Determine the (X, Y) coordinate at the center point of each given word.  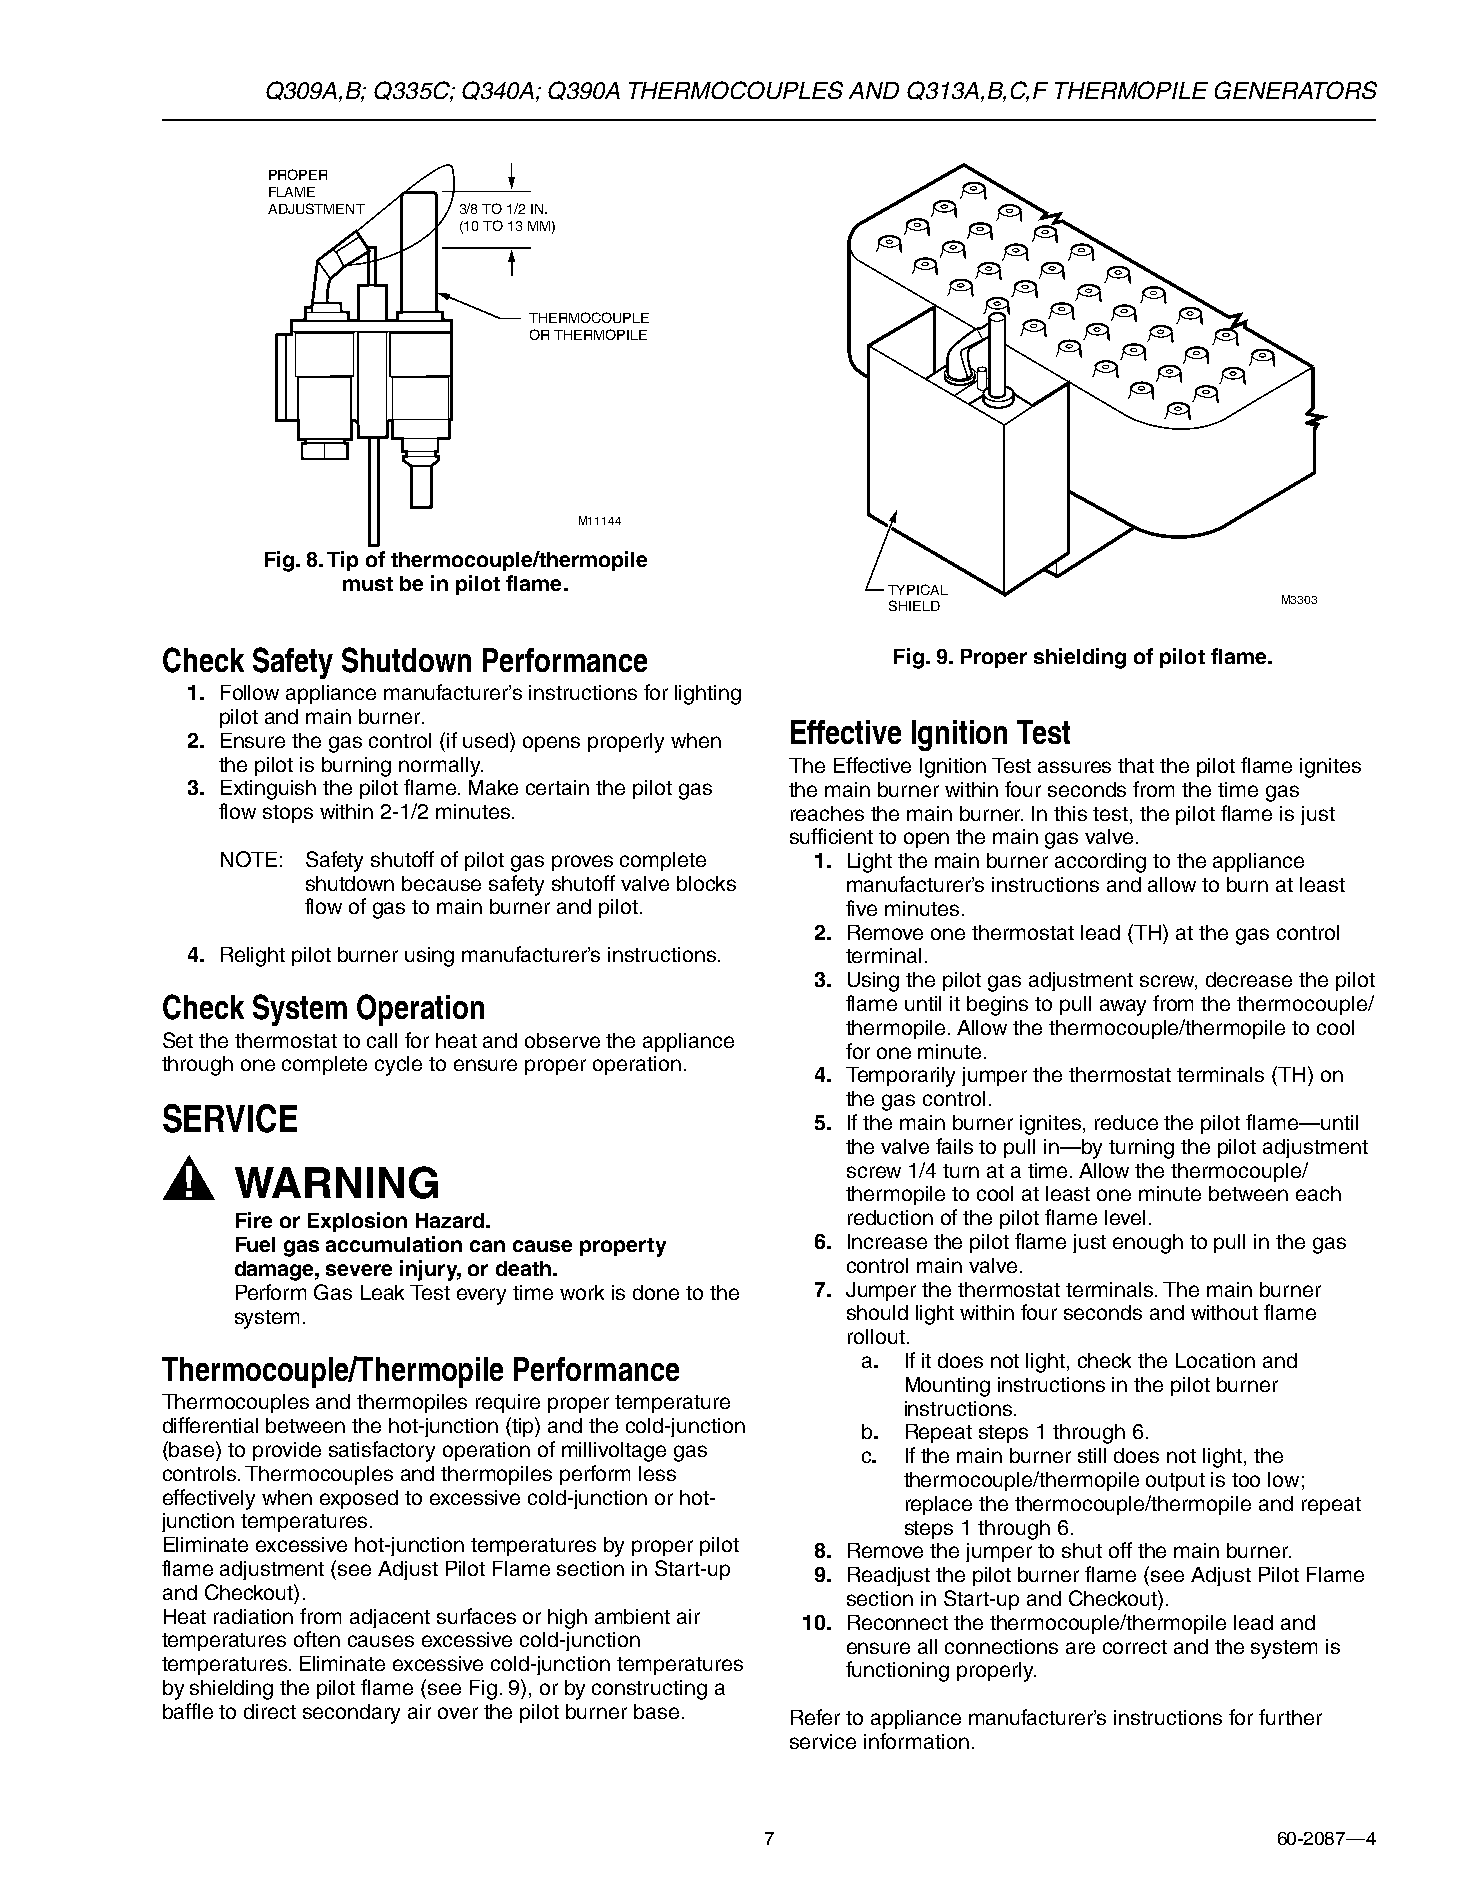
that (1136, 765)
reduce (1126, 1122)
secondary (351, 1714)
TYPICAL (918, 589)
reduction (890, 1217)
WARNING (336, 1182)
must (368, 584)
